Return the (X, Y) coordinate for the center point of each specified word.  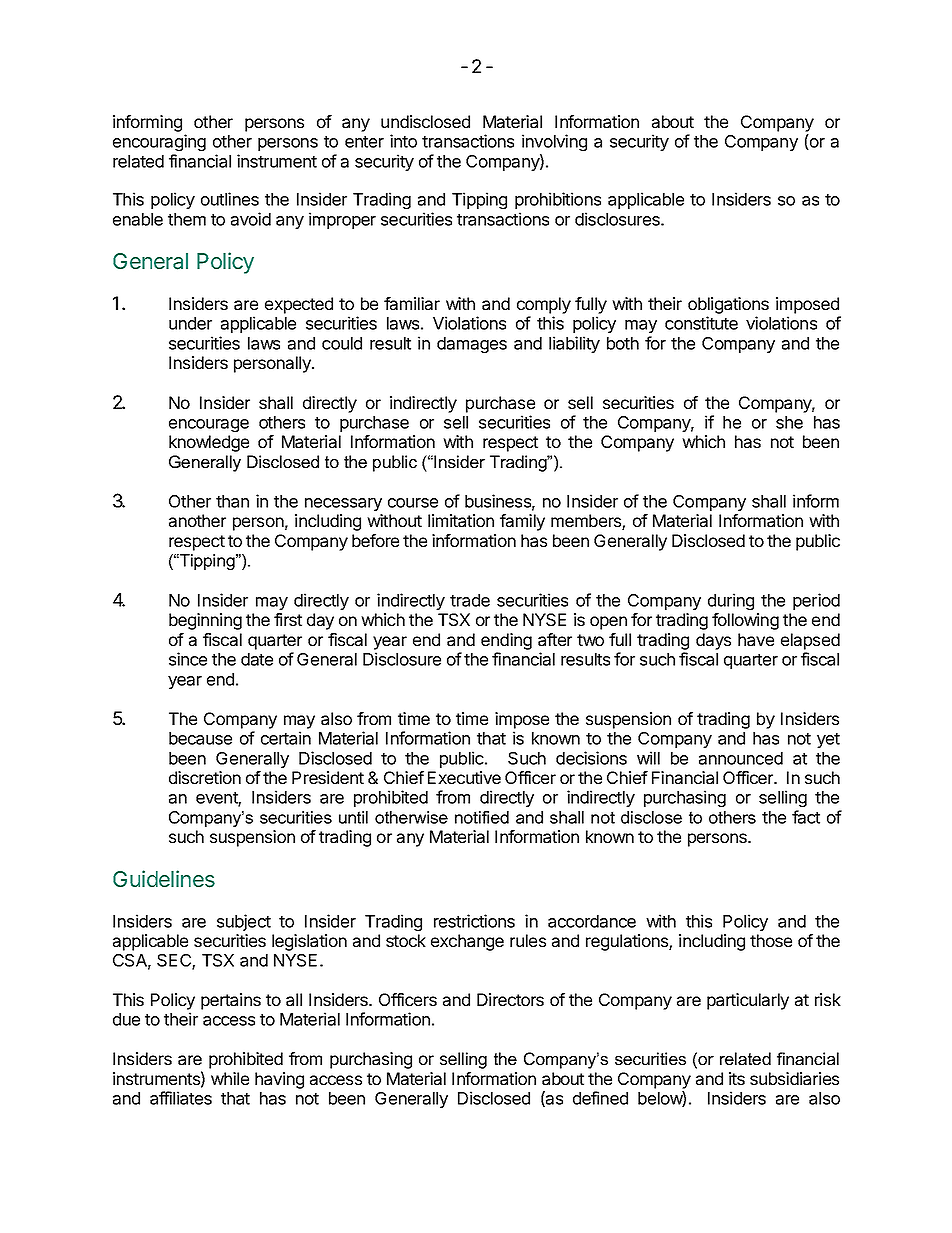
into (403, 141)
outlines (230, 199)
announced (741, 758)
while (230, 1078)
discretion (205, 777)
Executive (464, 777)
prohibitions (558, 200)
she (789, 422)
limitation (461, 520)
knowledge (209, 443)
